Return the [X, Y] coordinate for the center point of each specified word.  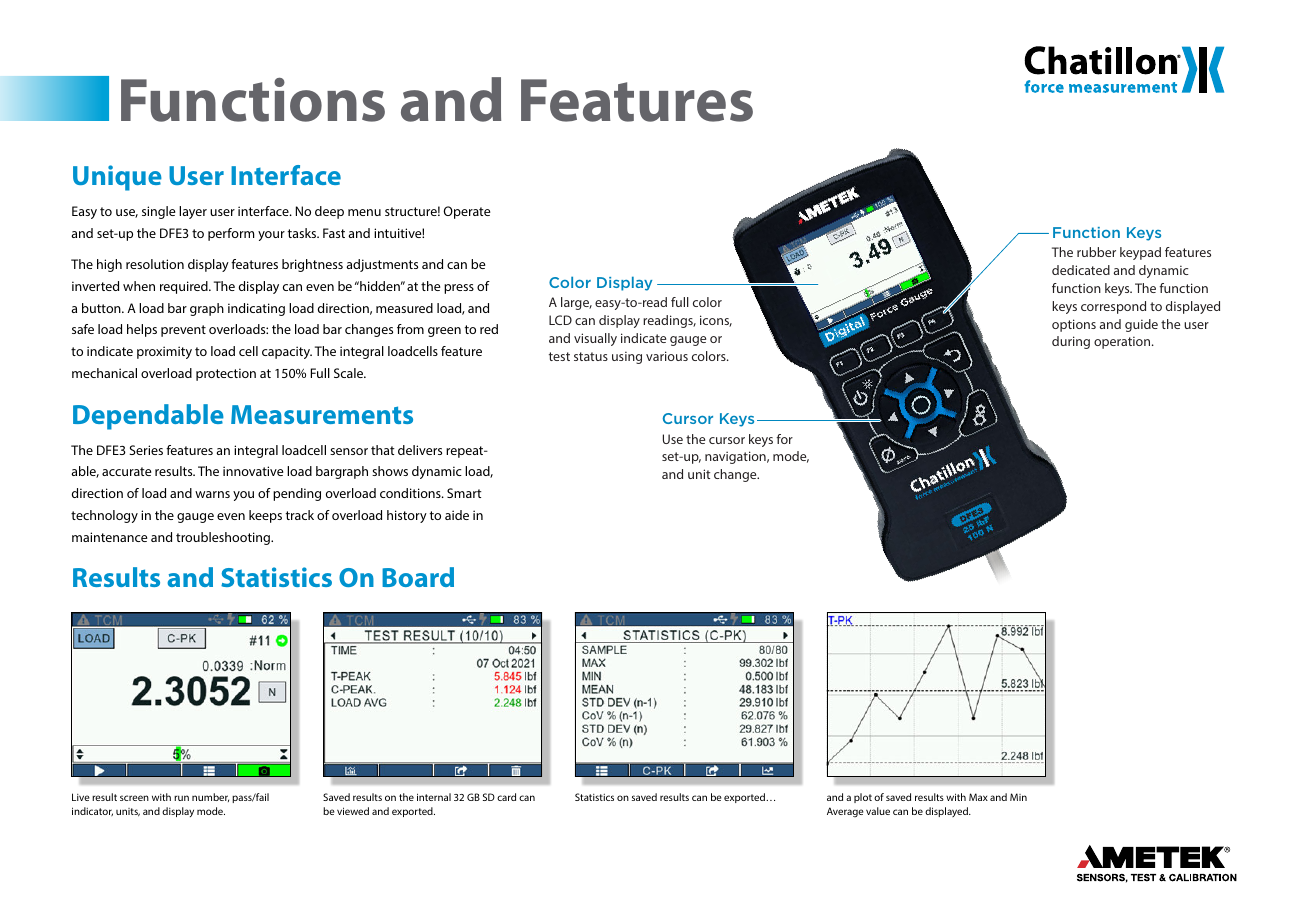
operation [1123, 342]
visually [595, 339]
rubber [1096, 252]
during [1071, 342]
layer [193, 212]
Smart [464, 493]
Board [418, 577]
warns [212, 494]
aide [457, 515]
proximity [164, 352]
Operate [467, 212]
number [210, 797]
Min [1018, 797]
